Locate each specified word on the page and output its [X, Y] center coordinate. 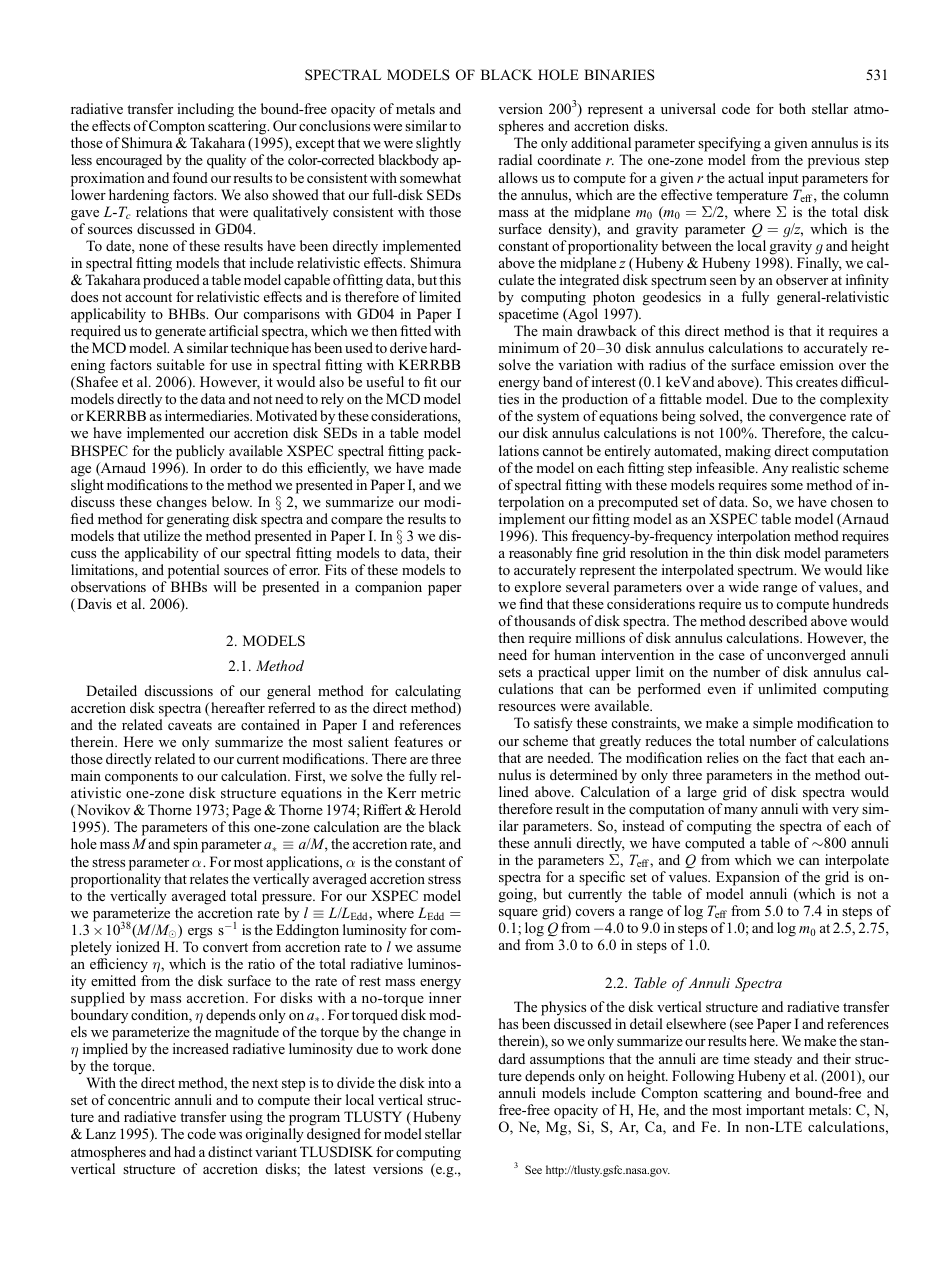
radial [515, 159]
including [205, 110]
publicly [200, 452]
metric [441, 792]
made [445, 467]
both [792, 108]
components [141, 780]
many [741, 812]
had [185, 1151]
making [748, 452]
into [439, 1082]
